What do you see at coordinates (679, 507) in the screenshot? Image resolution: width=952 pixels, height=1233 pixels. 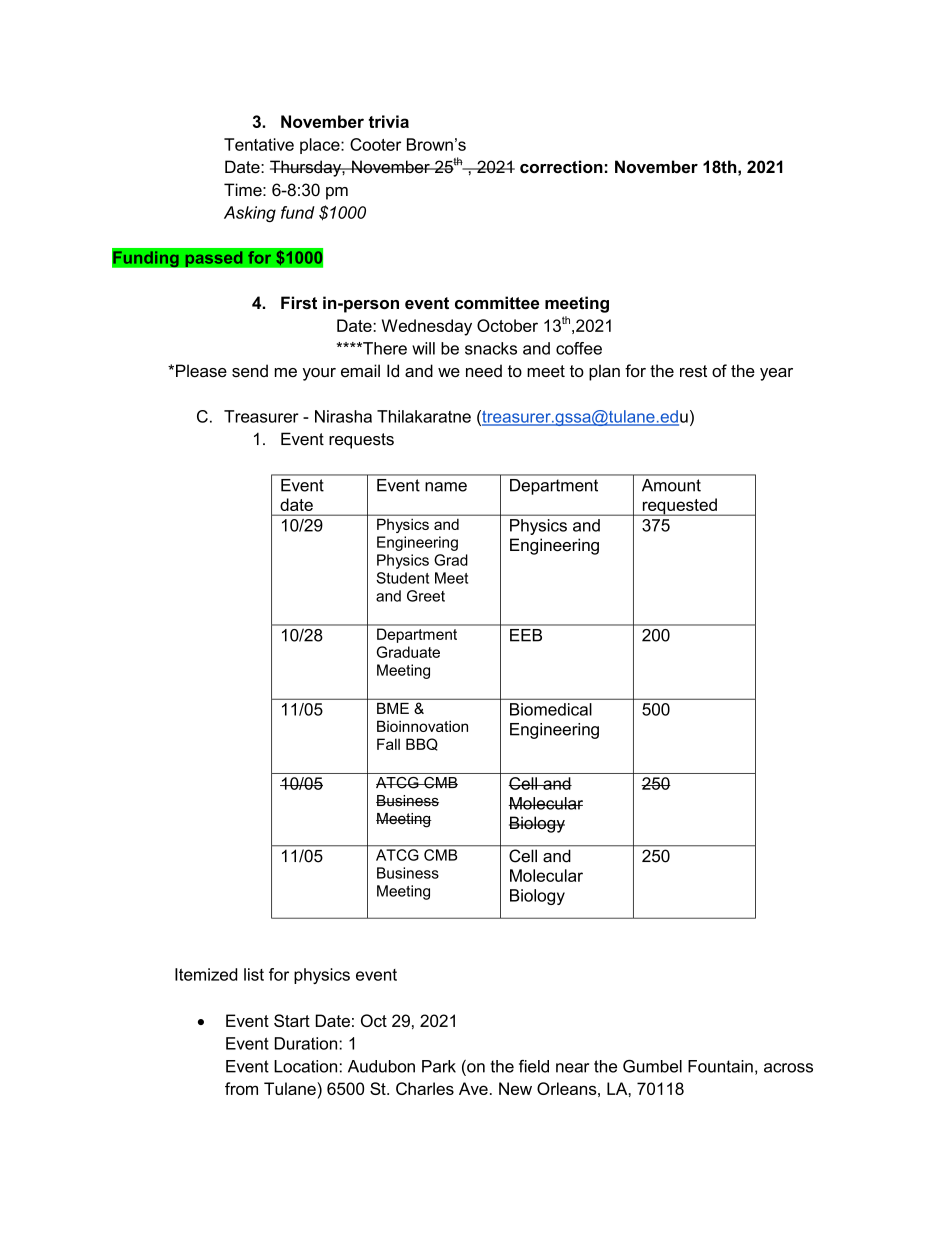 I see `requested` at bounding box center [679, 507].
